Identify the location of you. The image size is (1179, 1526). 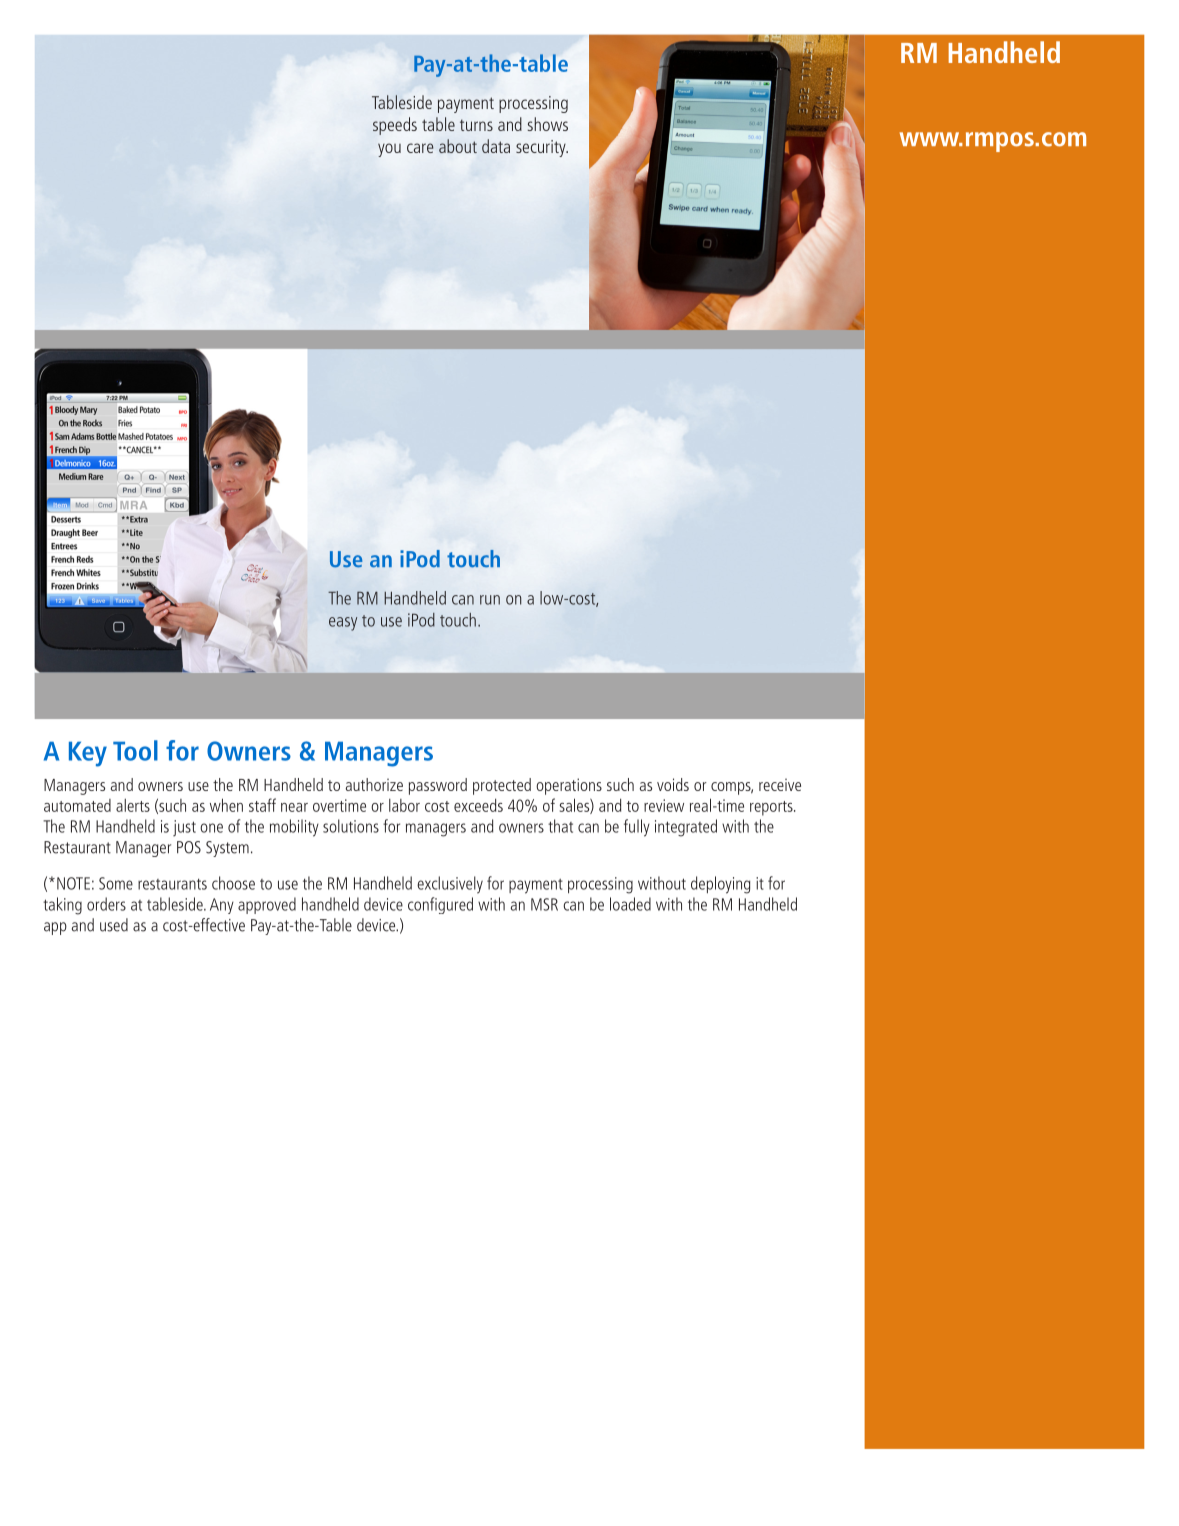
(389, 150).
